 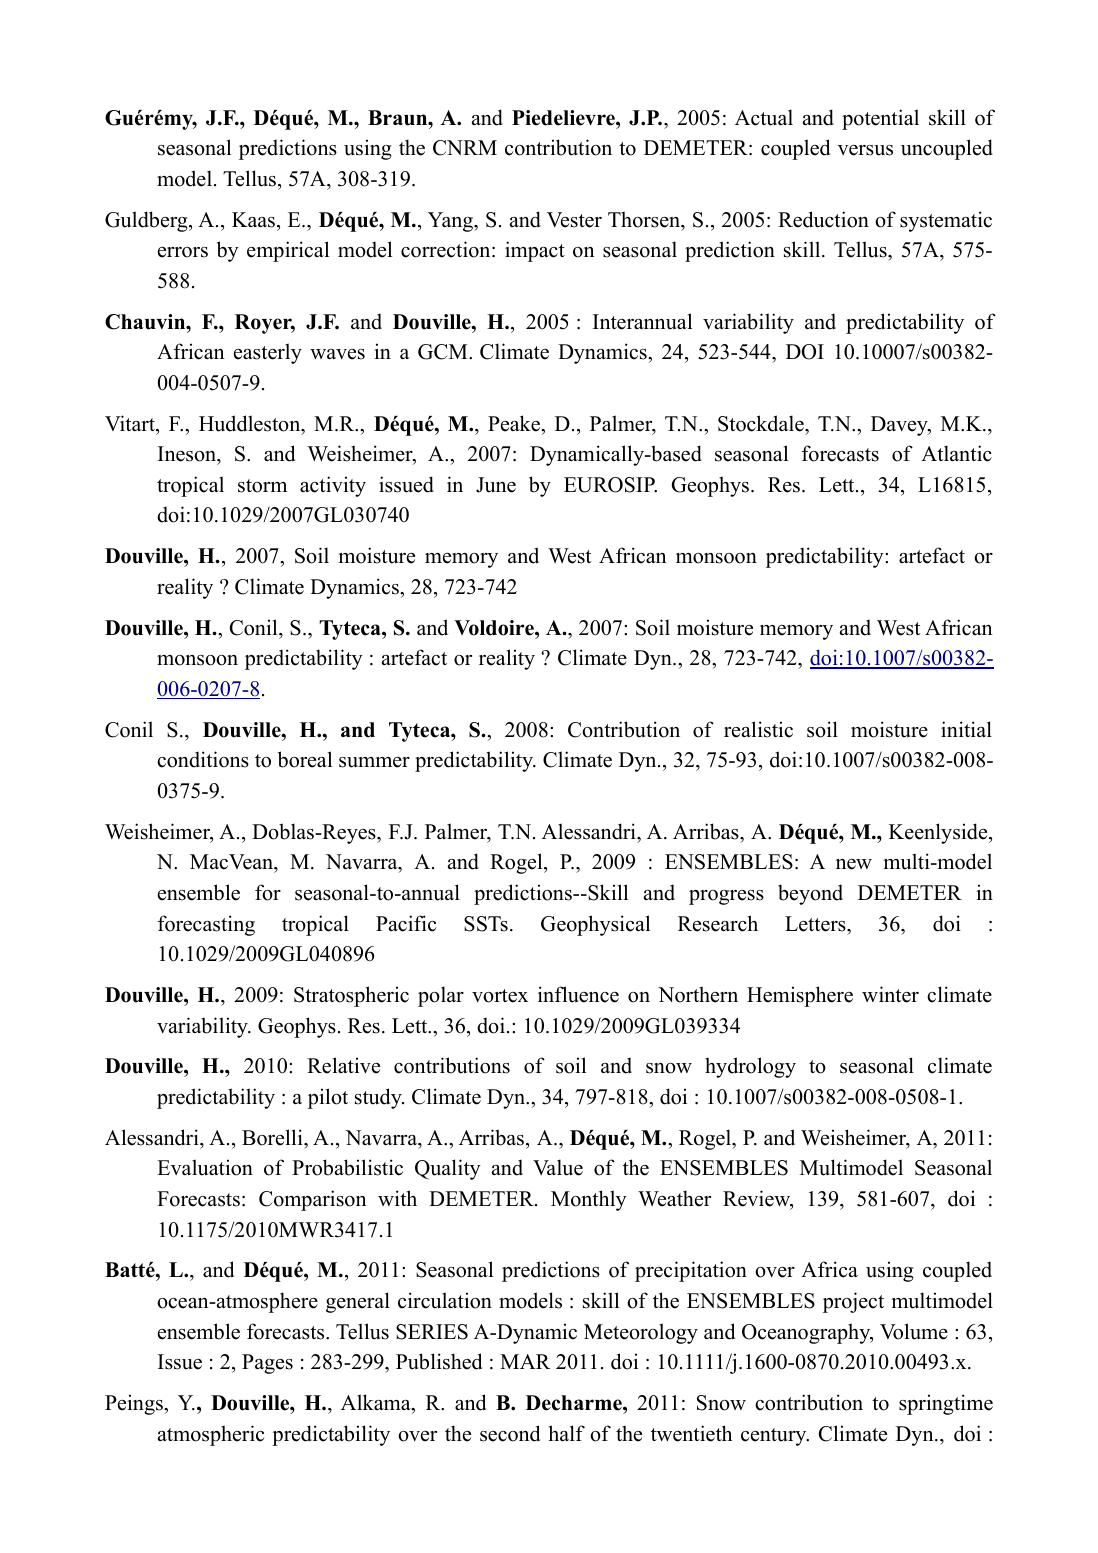 What do you see at coordinates (946, 1404) in the screenshot?
I see `springtime` at bounding box center [946, 1404].
